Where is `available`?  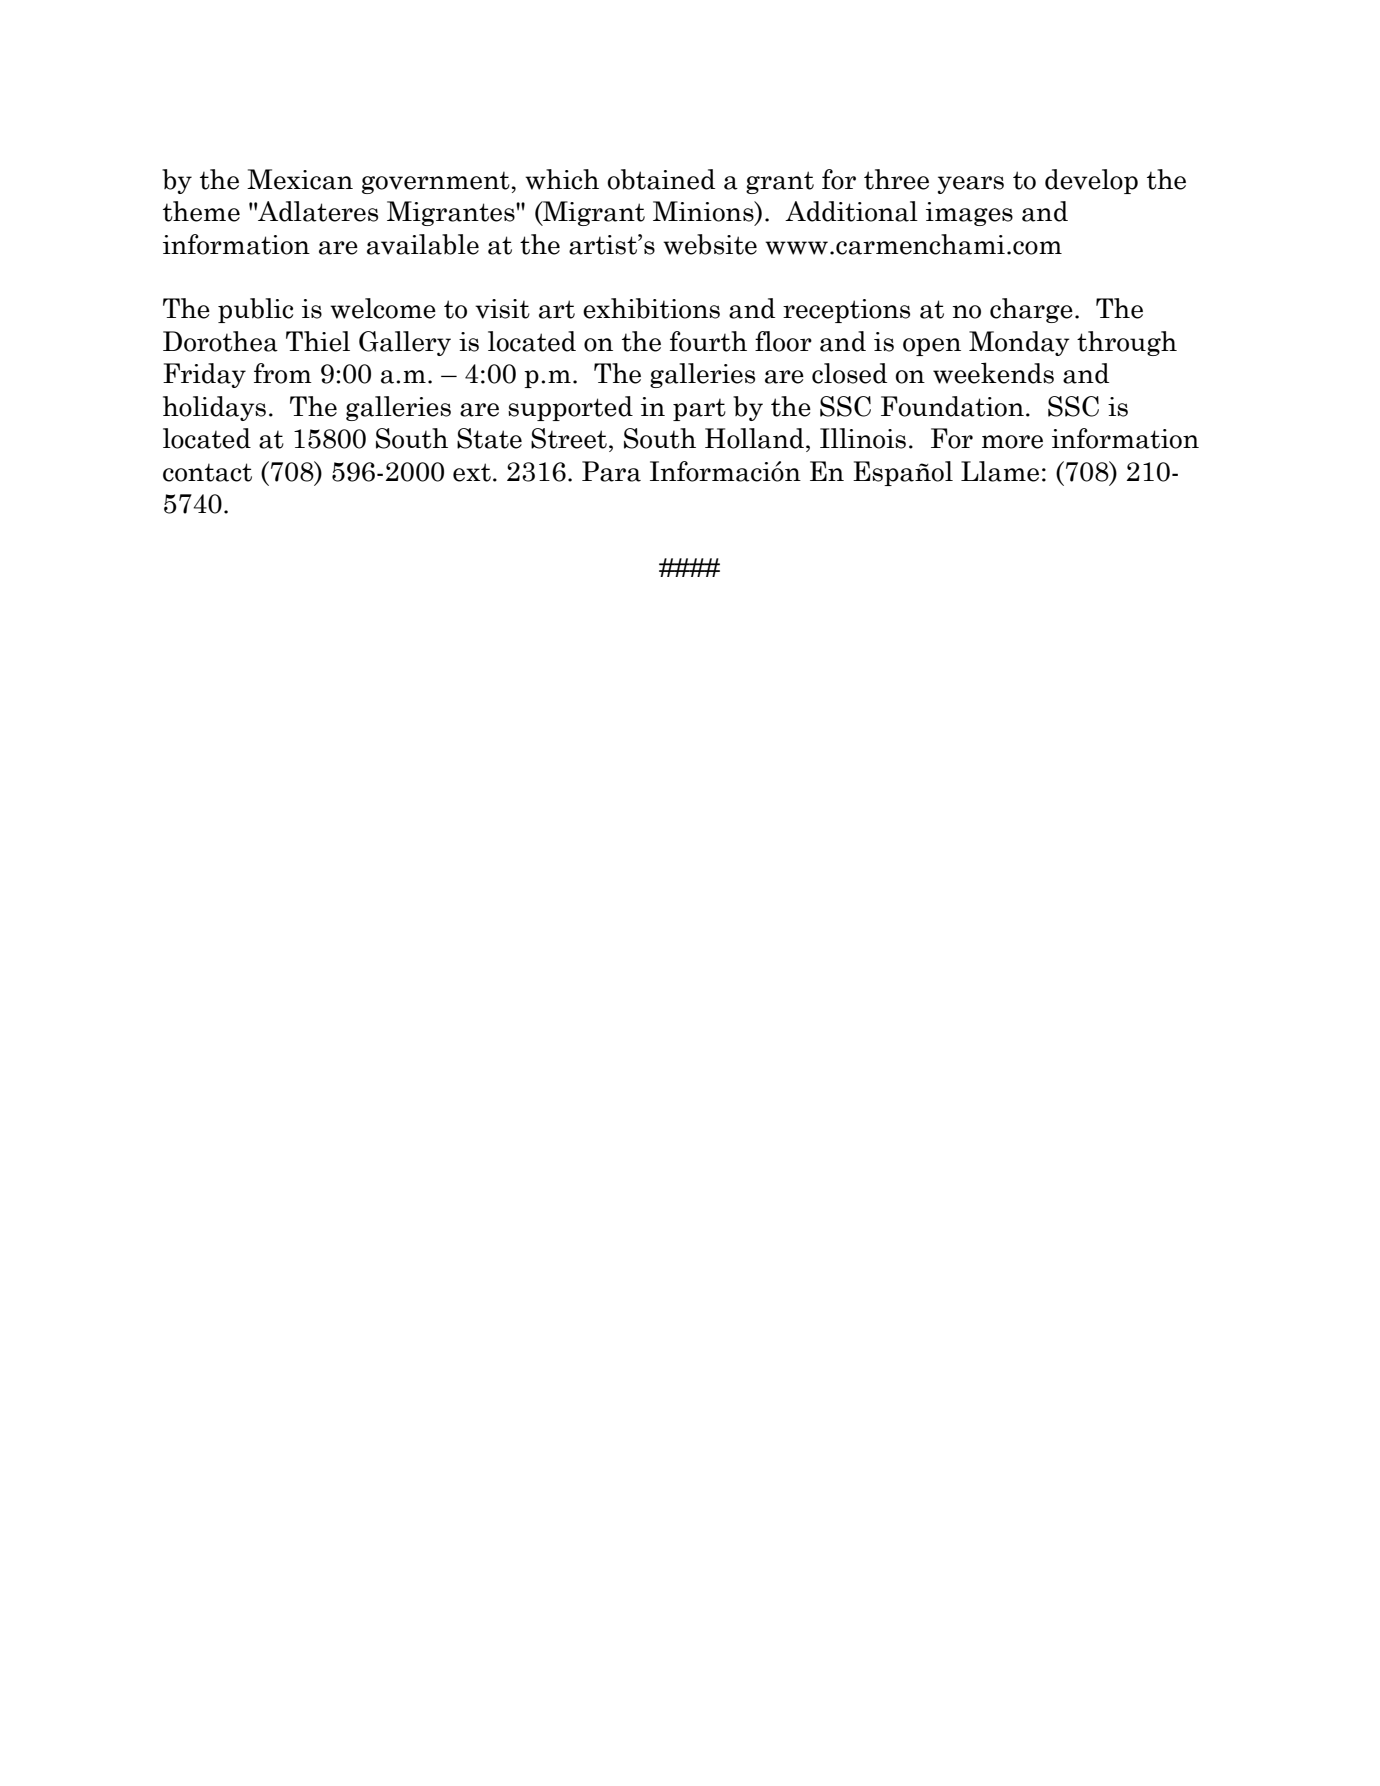
available is located at coordinates (423, 244).
